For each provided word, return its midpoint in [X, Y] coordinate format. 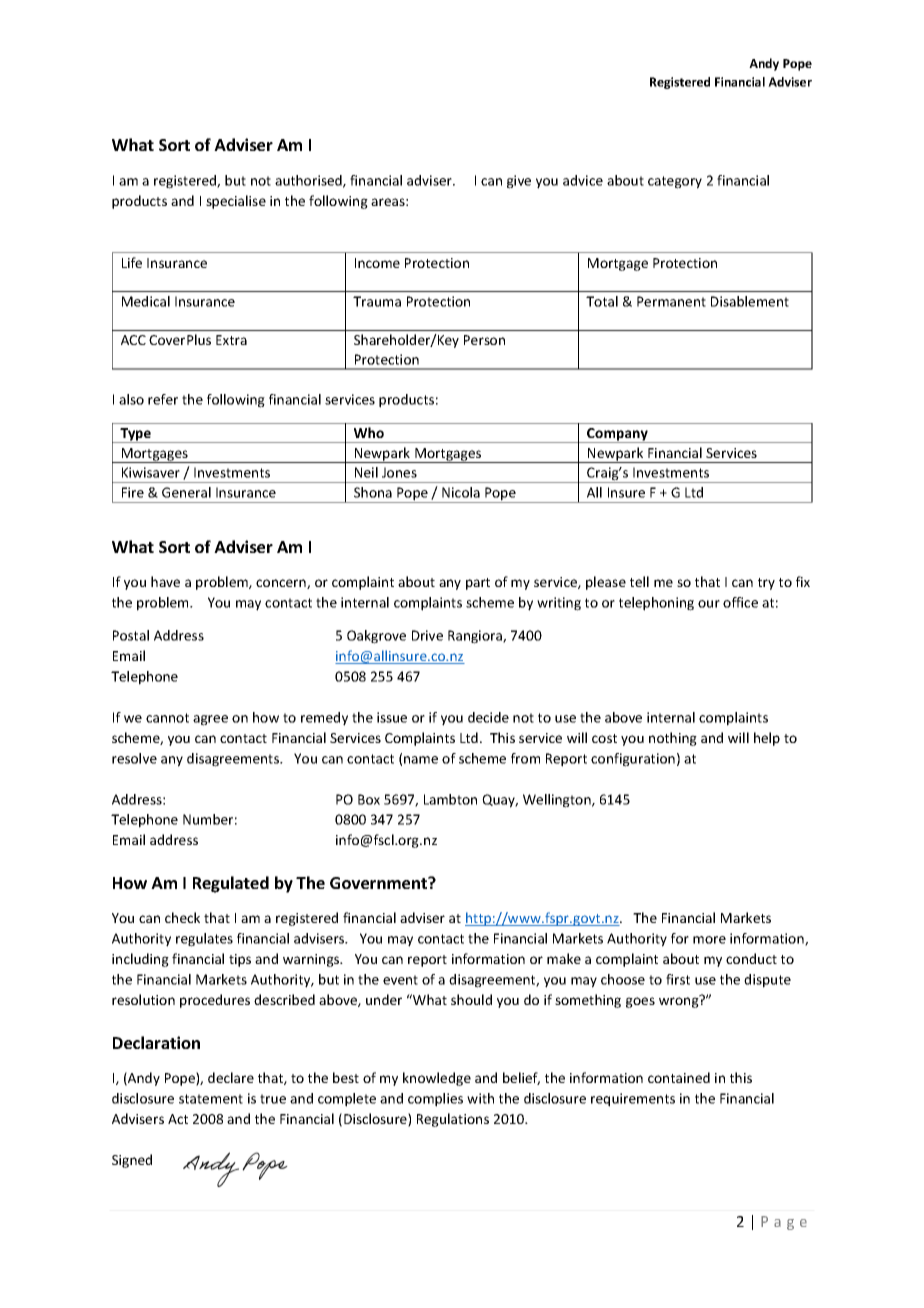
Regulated [231, 884]
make [564, 958]
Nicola [461, 492]
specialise [236, 202]
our [709, 604]
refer [163, 399]
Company [617, 435]
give [519, 182]
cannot [167, 718]
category [675, 182]
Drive [427, 635]
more [709, 940]
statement [211, 1099]
